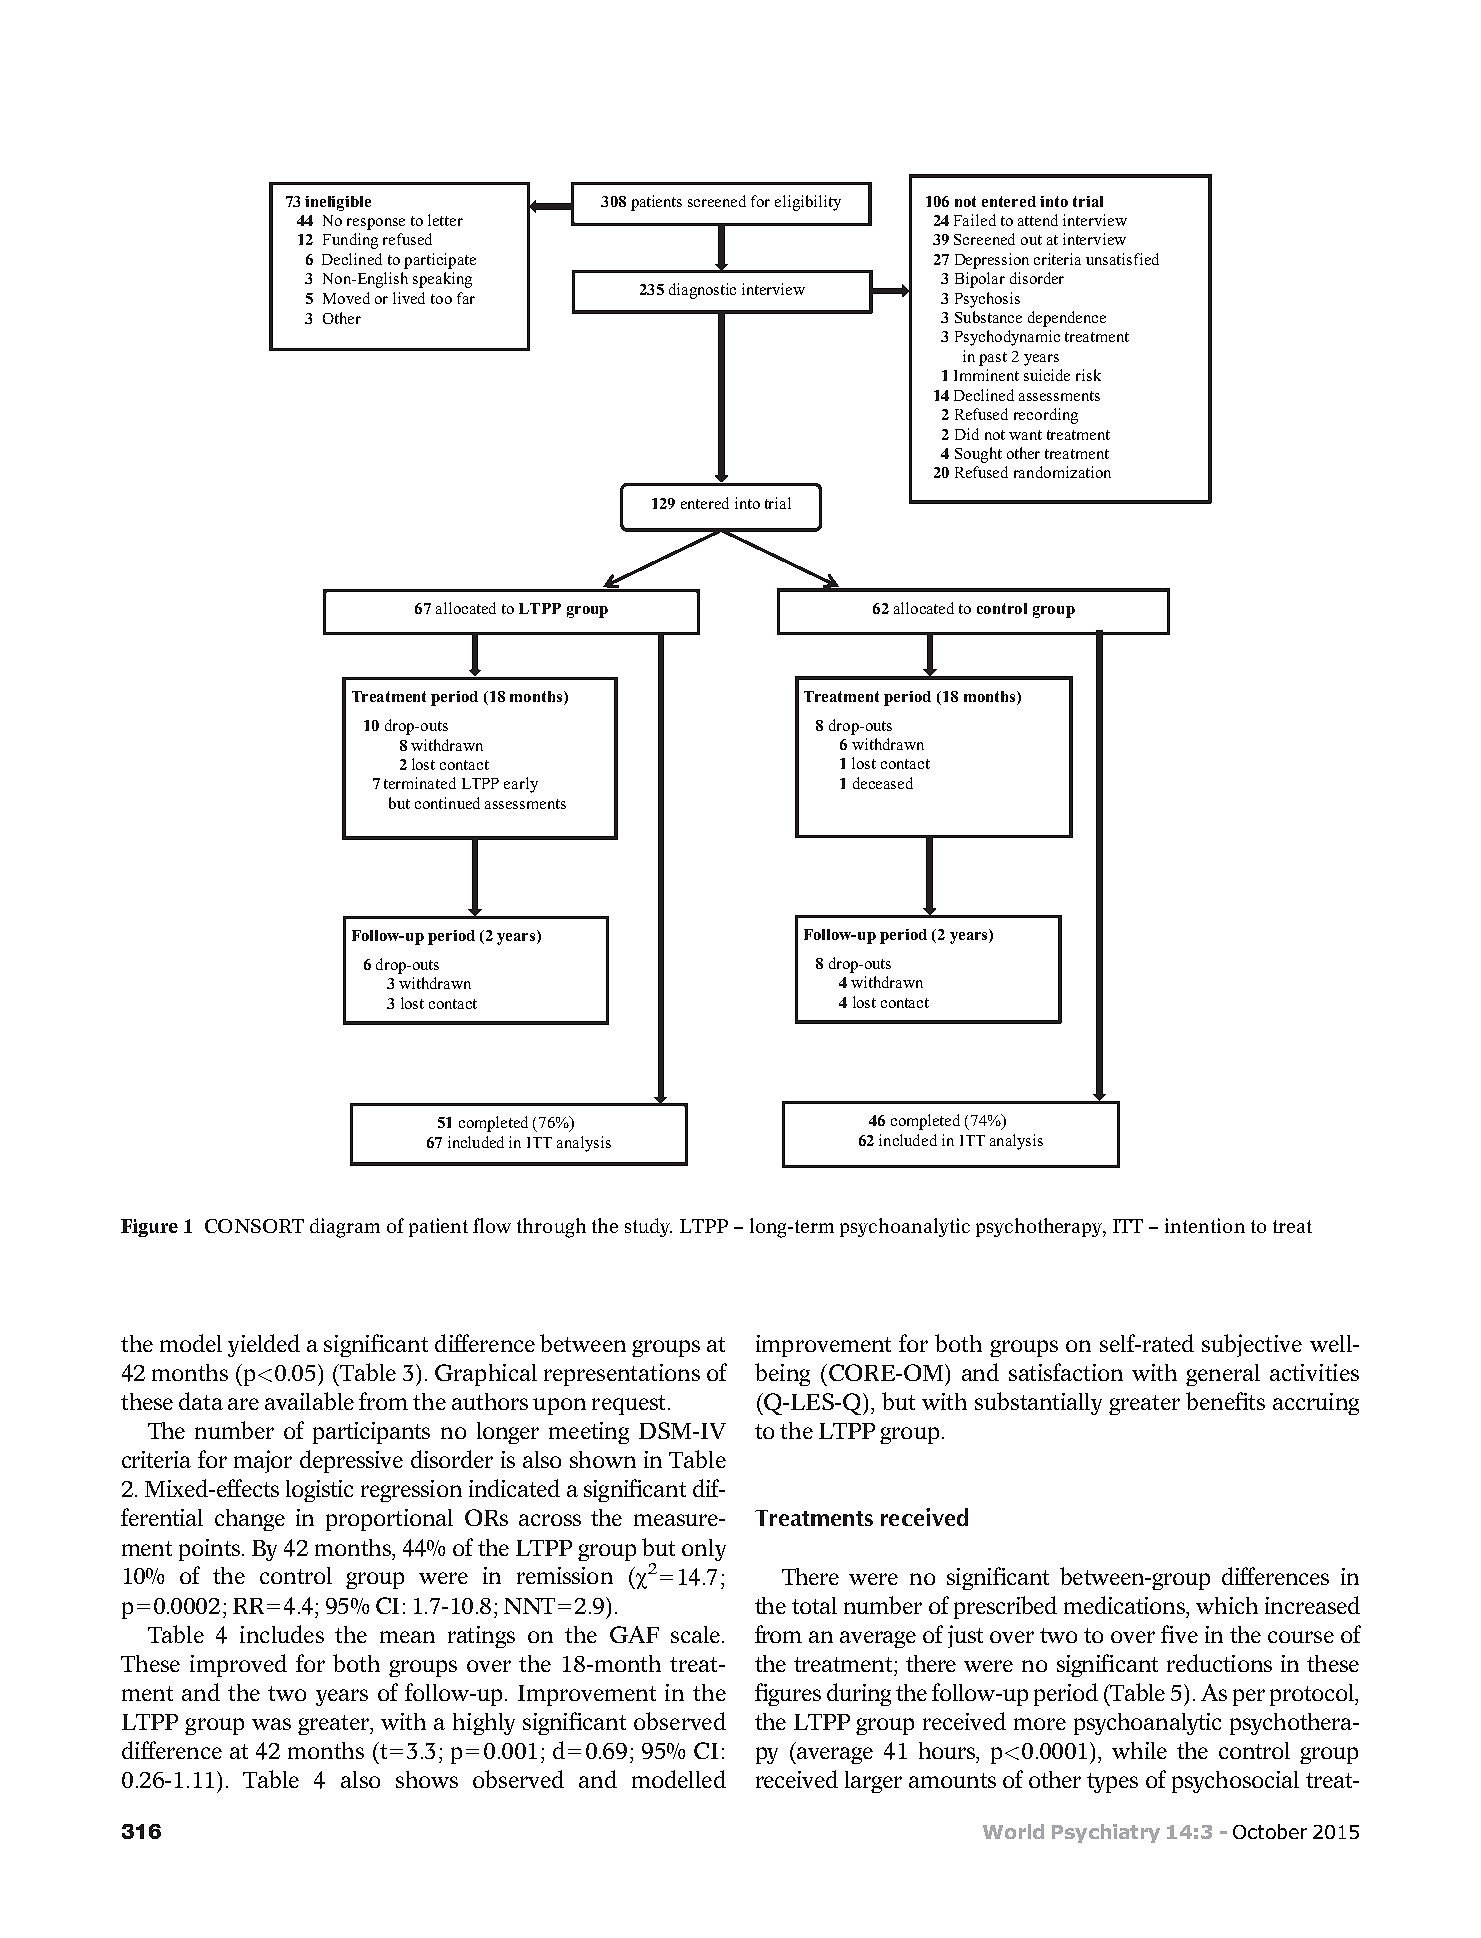  Describe the element at coordinates (1205, 1225) in the screenshot. I see `intention` at that location.
